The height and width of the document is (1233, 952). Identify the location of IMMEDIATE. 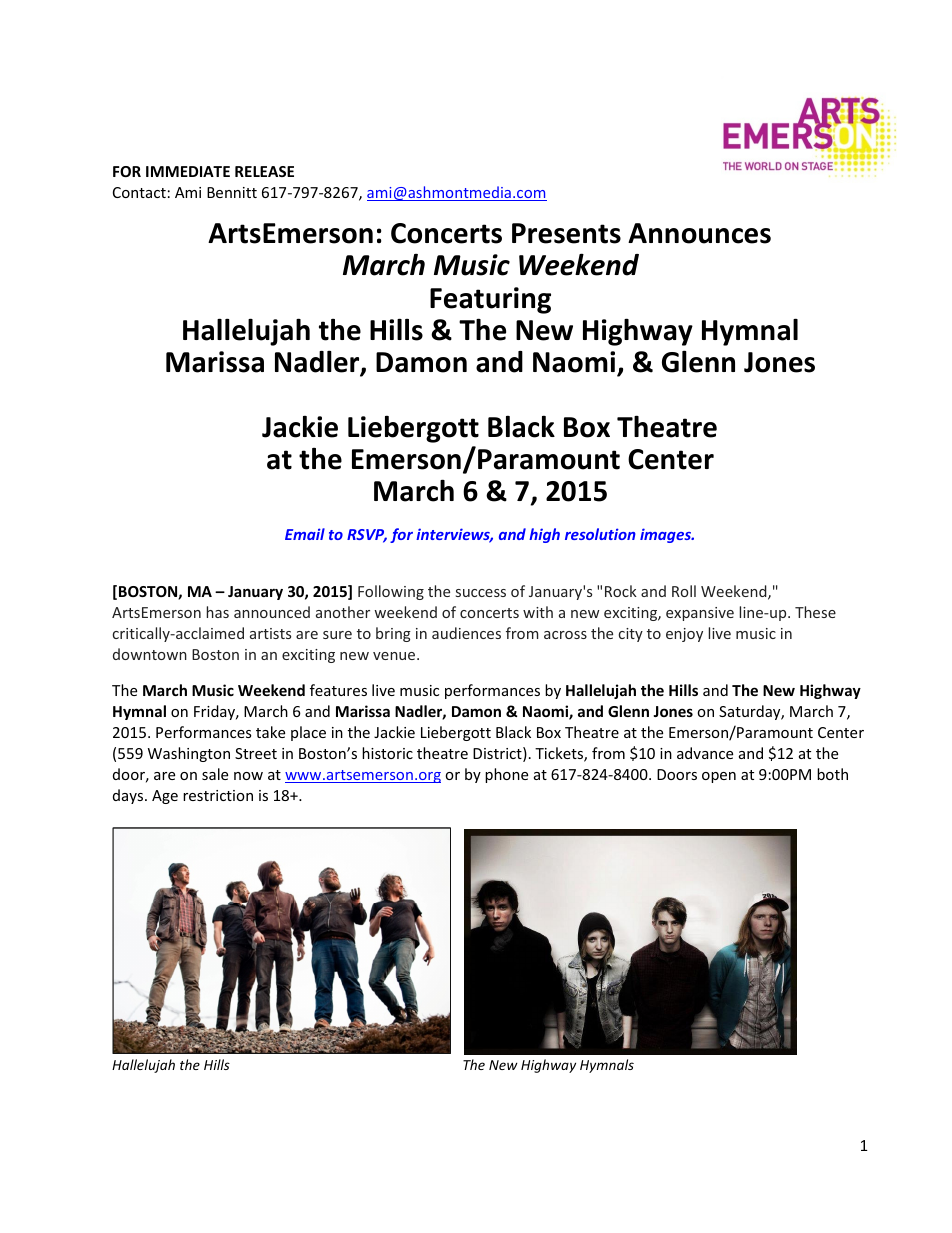
(188, 171).
